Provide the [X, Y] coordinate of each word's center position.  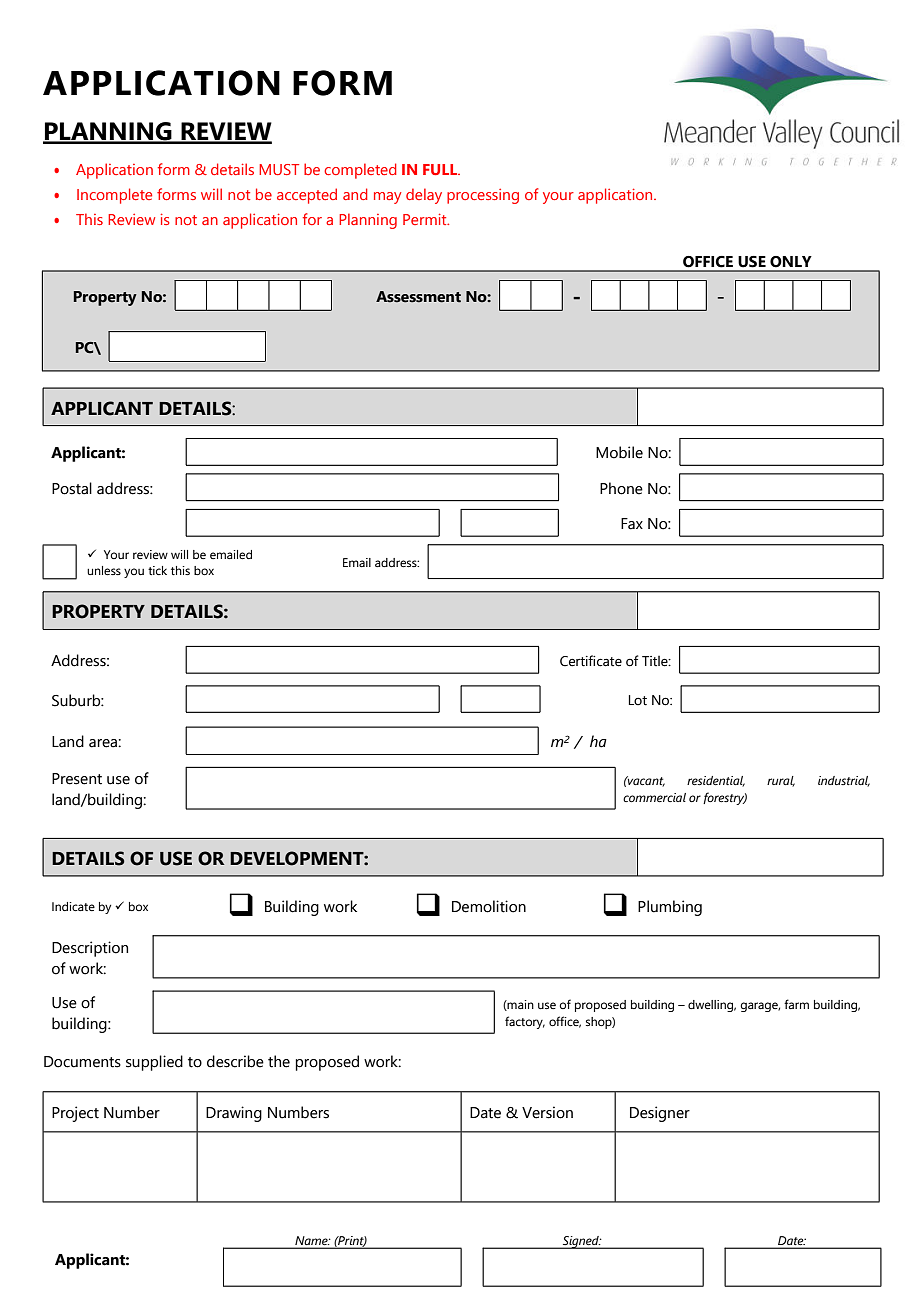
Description [90, 949]
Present [77, 779]
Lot [638, 700]
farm [796, 1004]
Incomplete [114, 196]
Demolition [489, 906]
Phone [621, 488]
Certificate [591, 661]
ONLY [791, 262]
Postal [72, 488]
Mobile [619, 452]
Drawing [234, 1114]
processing [483, 196]
